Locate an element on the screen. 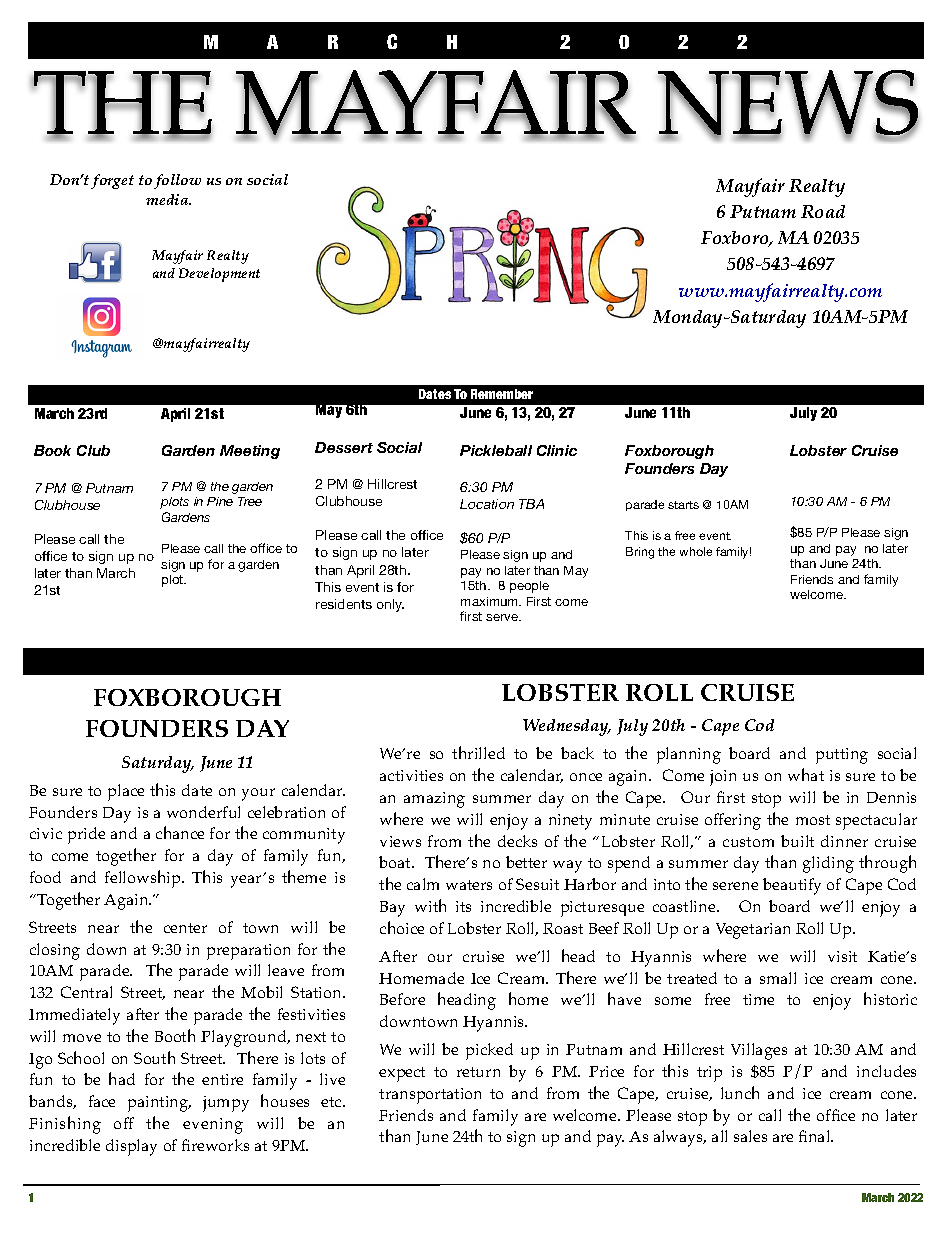  Pine is located at coordinates (220, 501).
